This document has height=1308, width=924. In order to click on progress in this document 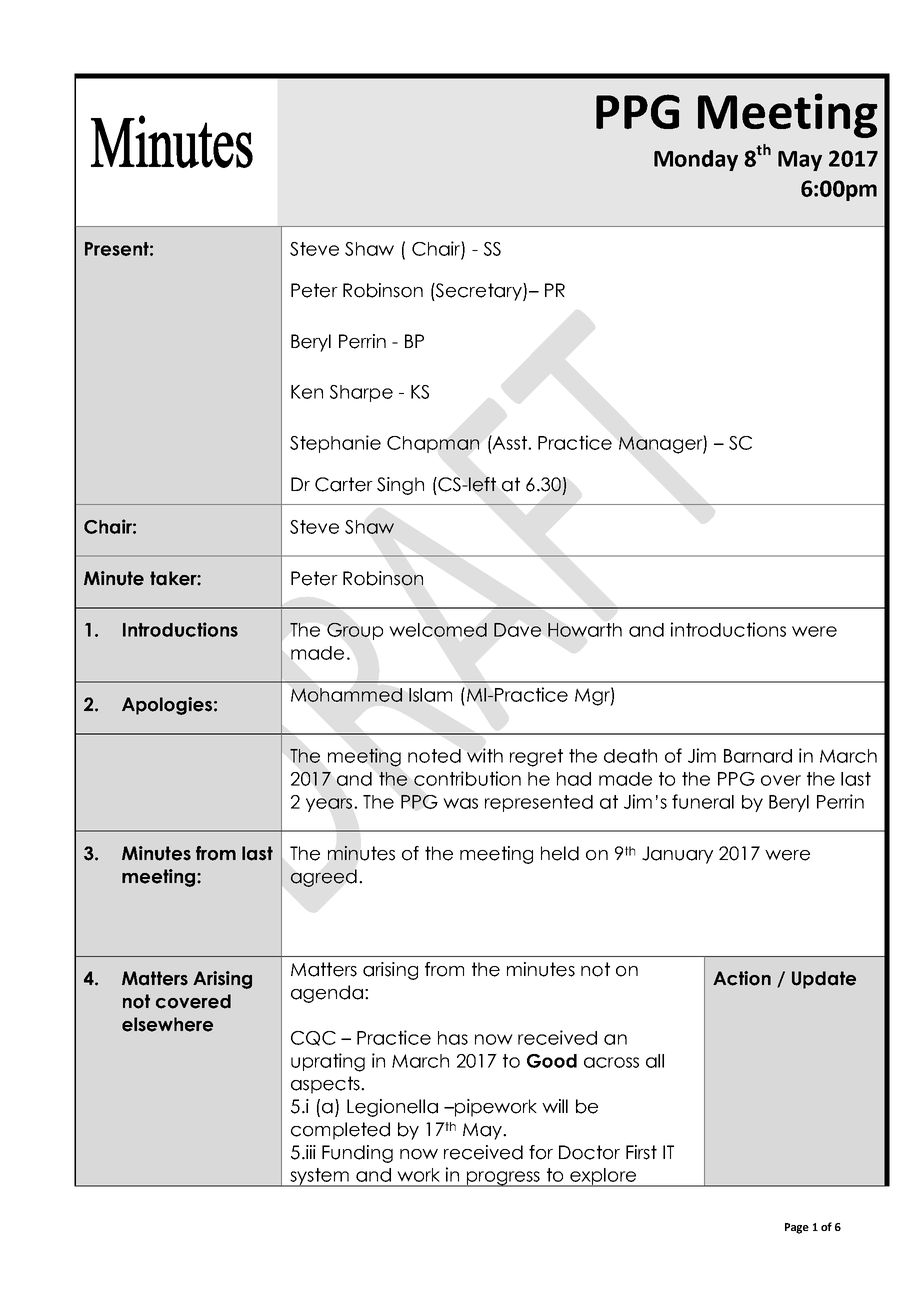, I will do `click(503, 1179)`.
